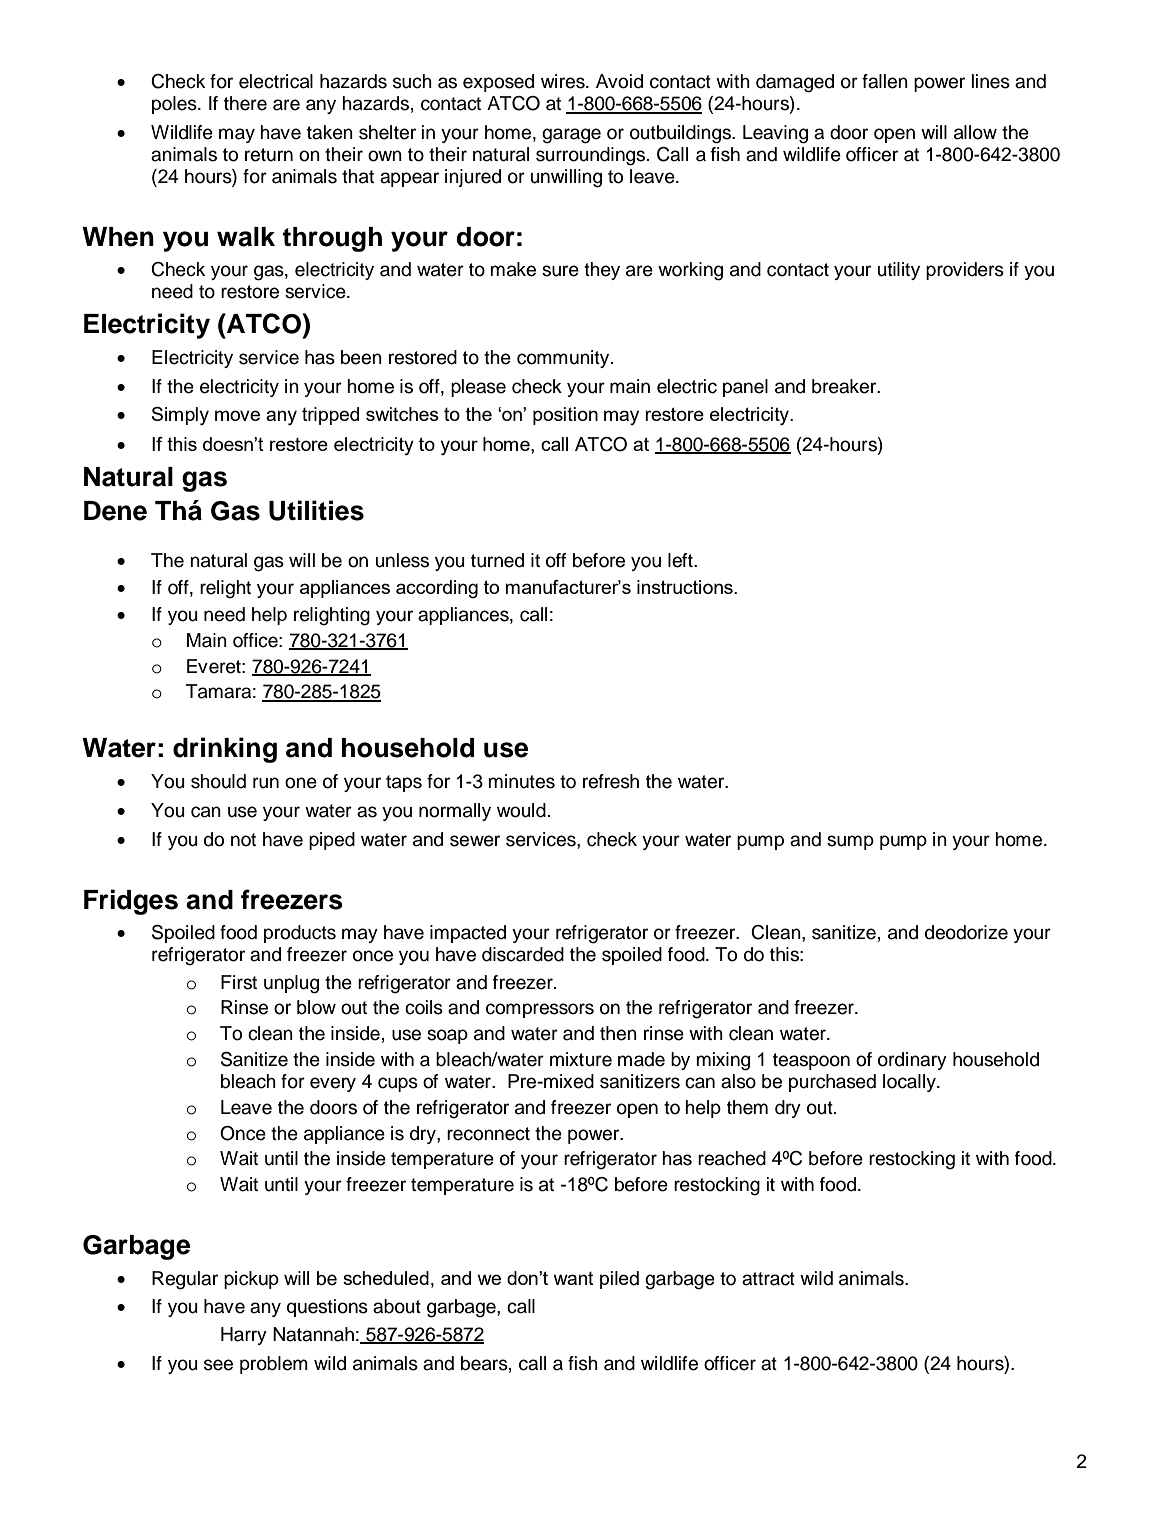  Describe the element at coordinates (850, 842) in the document. I see `sump` at that location.
